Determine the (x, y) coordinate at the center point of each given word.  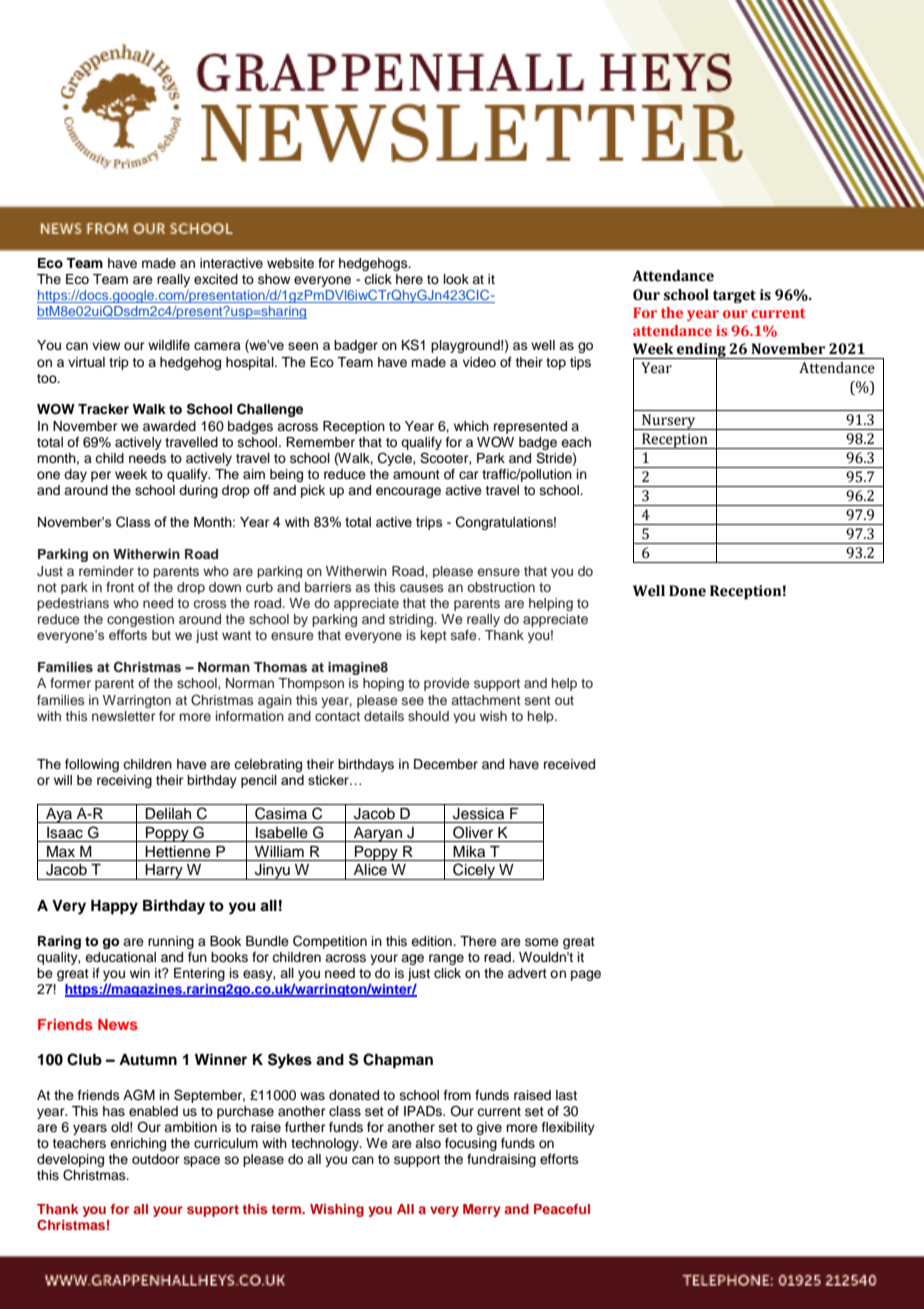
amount (416, 474)
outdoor (156, 1159)
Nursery (669, 422)
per (101, 476)
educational (120, 957)
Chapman (398, 1061)
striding (412, 620)
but (161, 635)
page (586, 975)
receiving (124, 781)
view (106, 345)
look (456, 279)
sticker (330, 780)
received (569, 764)
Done (687, 591)
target (734, 296)
